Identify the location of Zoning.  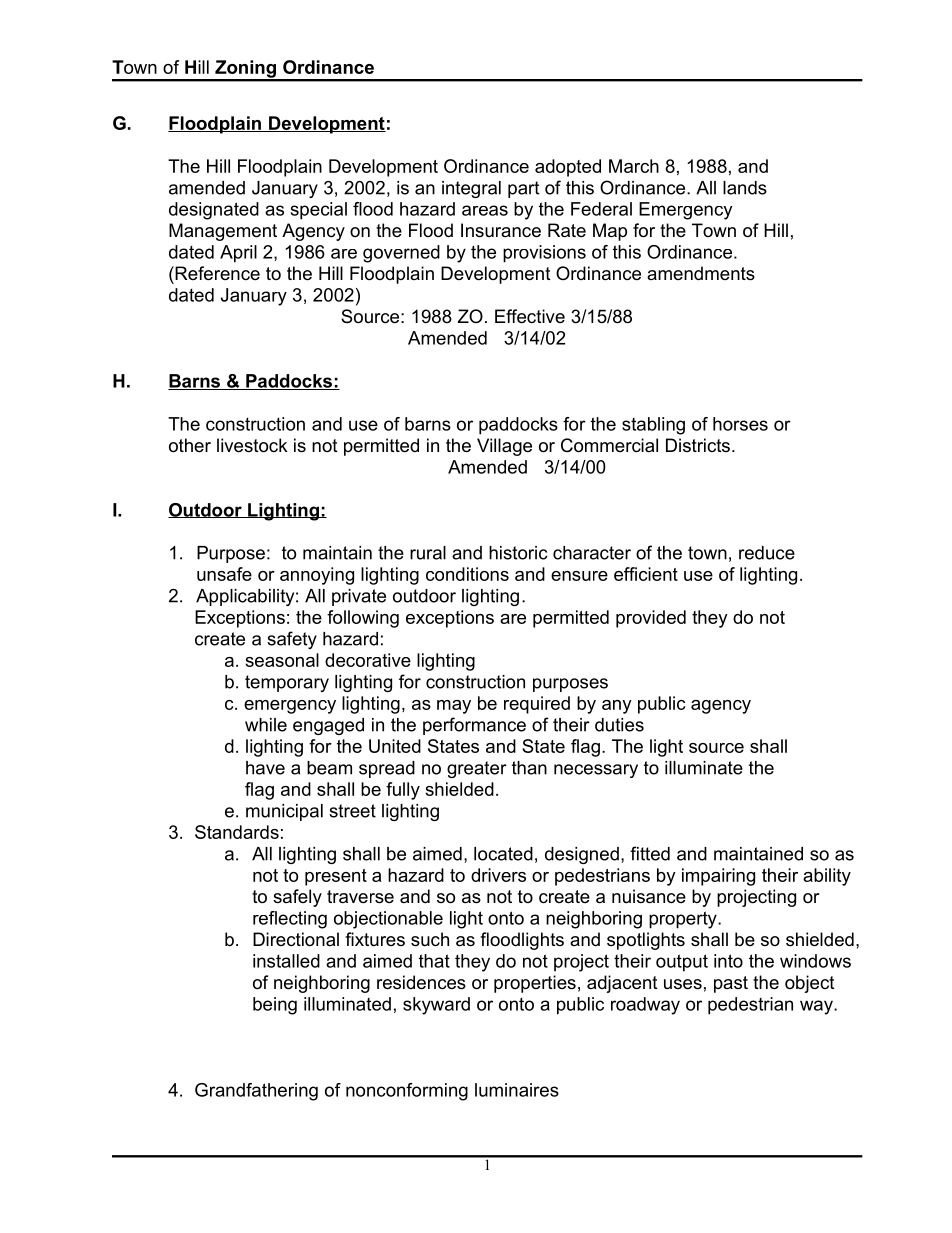
(245, 70).
